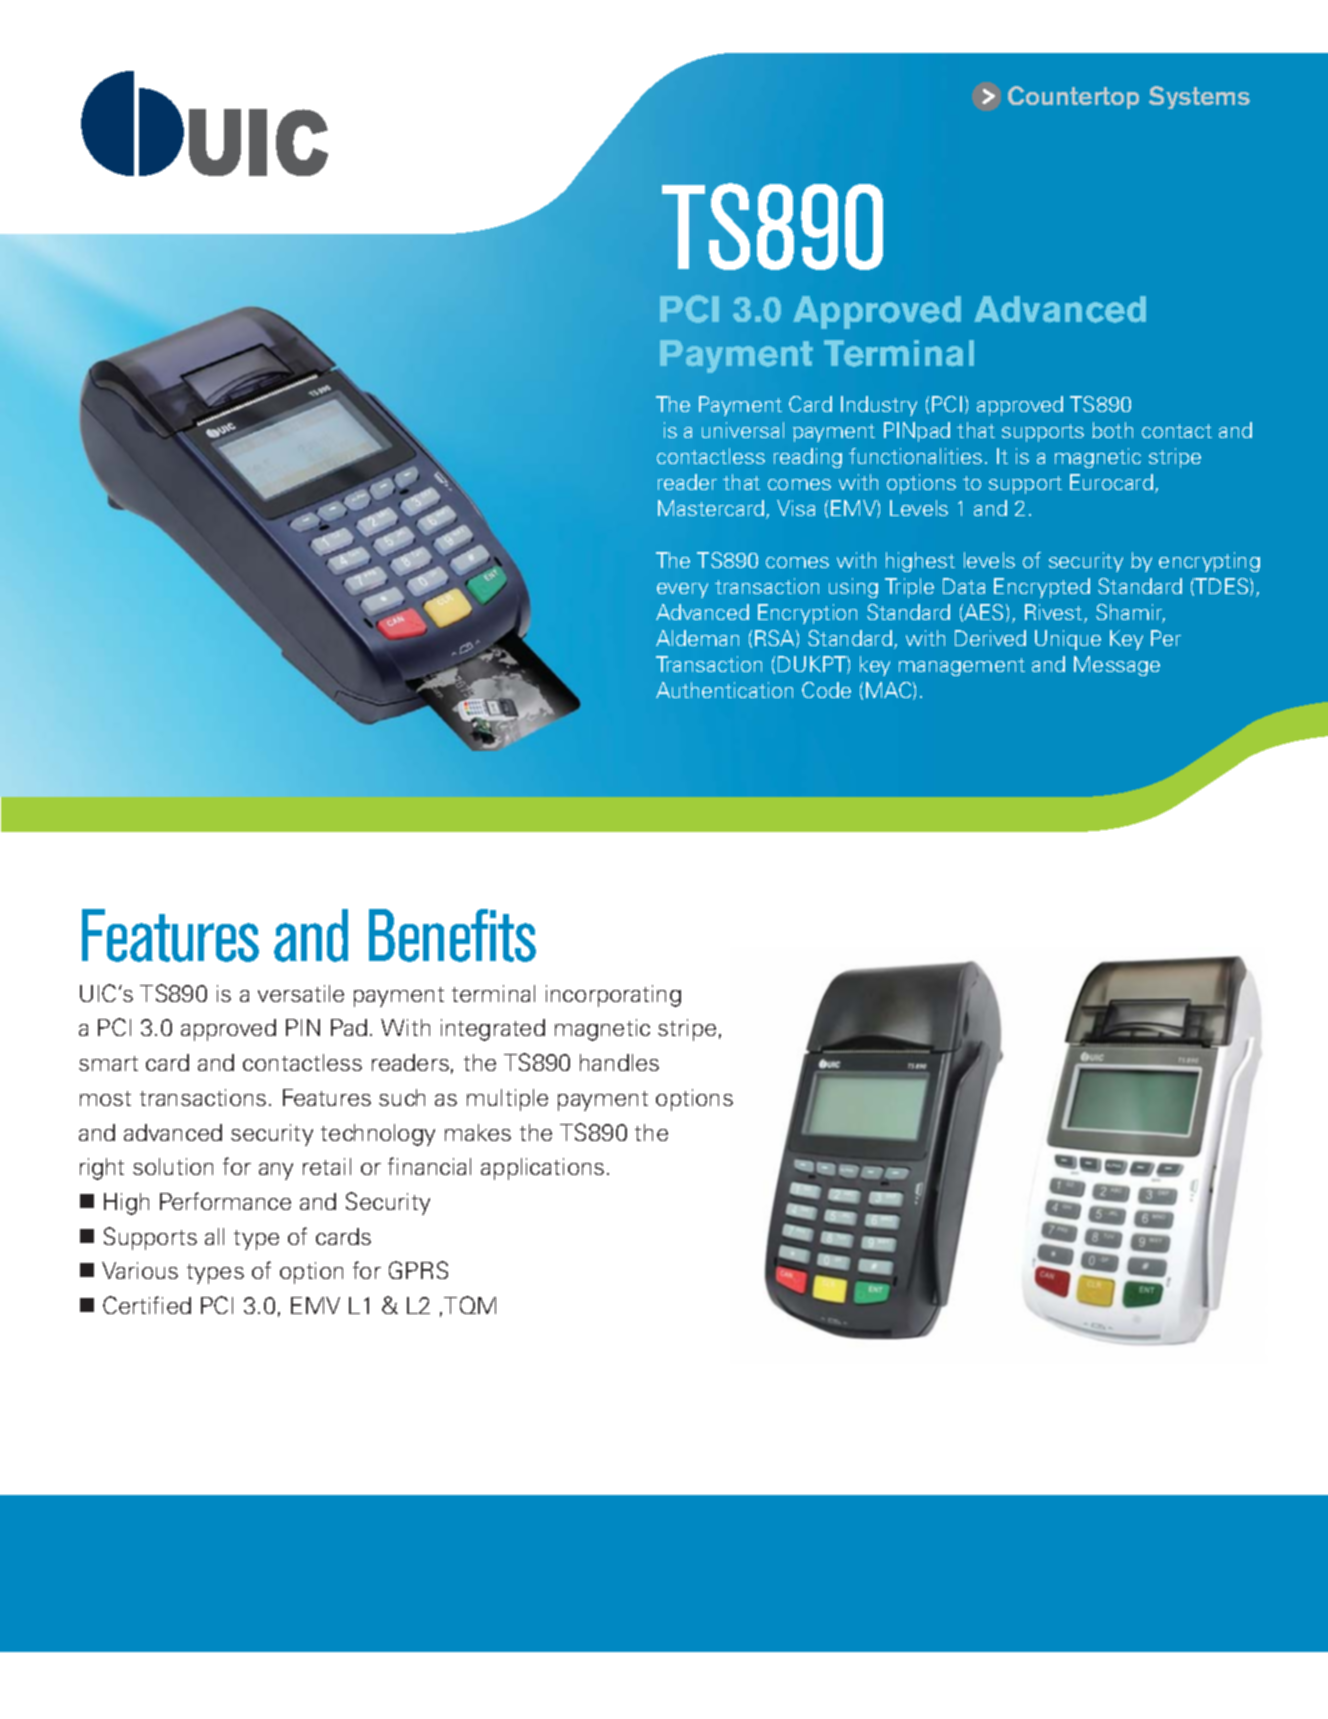 This image has width=1328, height=1719. I want to click on all, so click(214, 1236).
